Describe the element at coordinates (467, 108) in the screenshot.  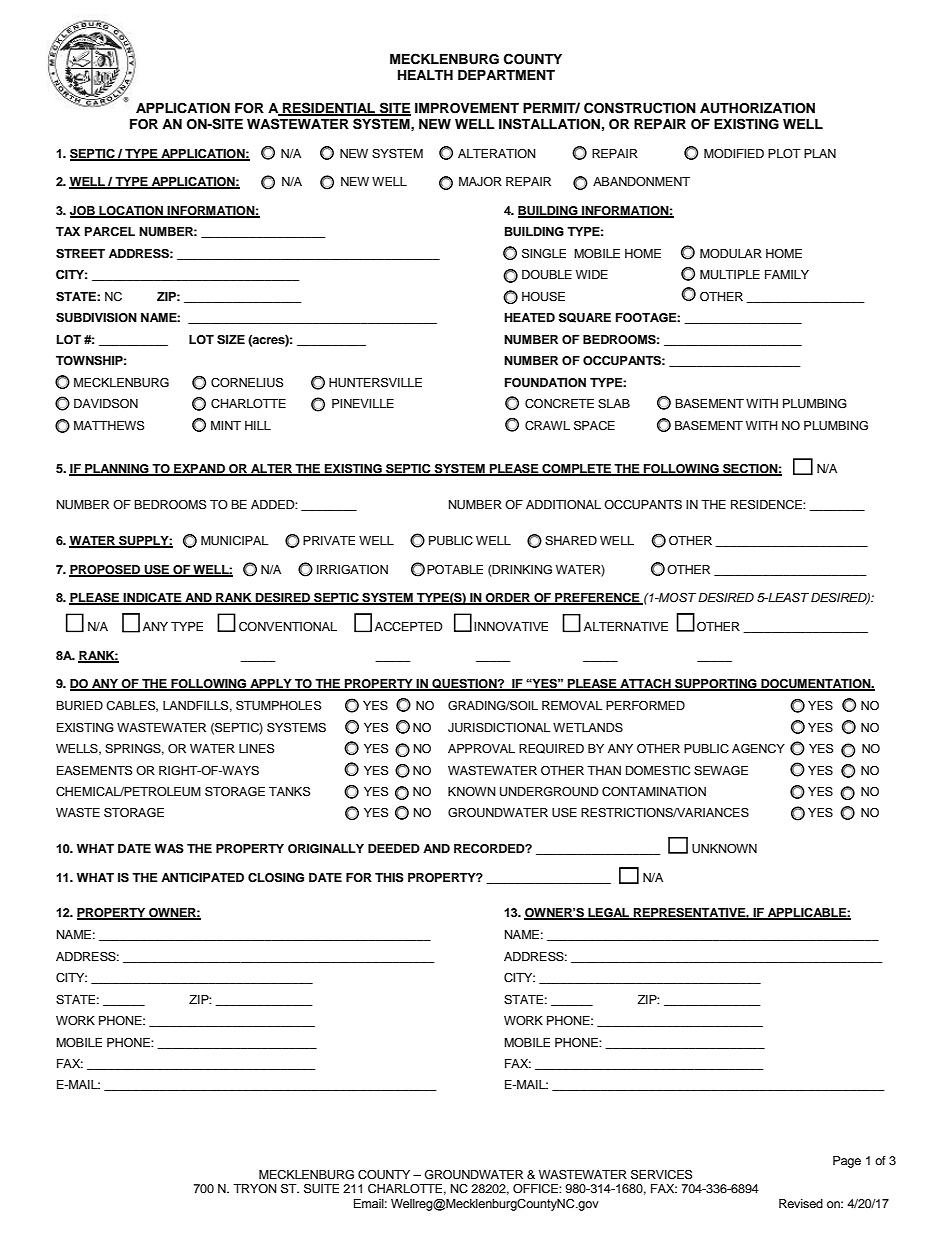
I see `IMPROVEMENT` at that location.
